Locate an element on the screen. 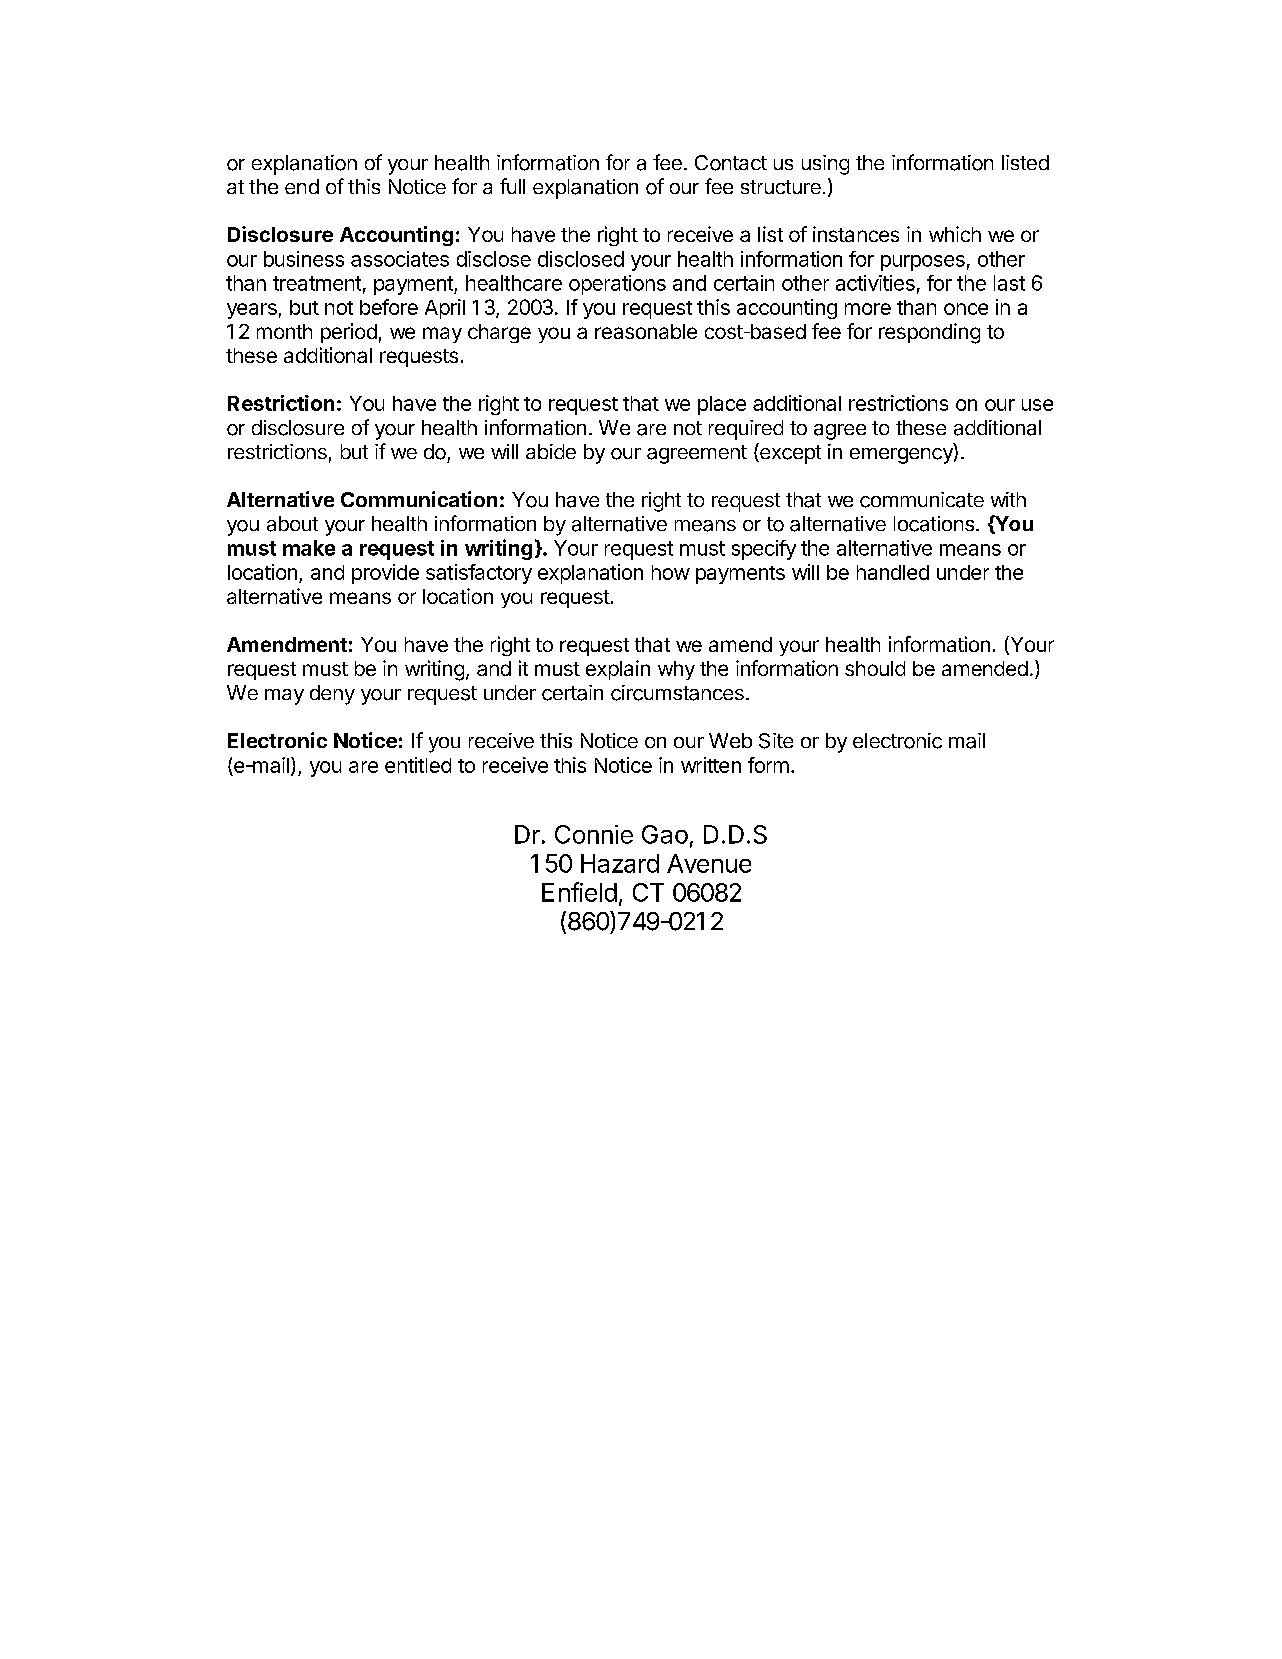  communicate is located at coordinates (922, 500).
